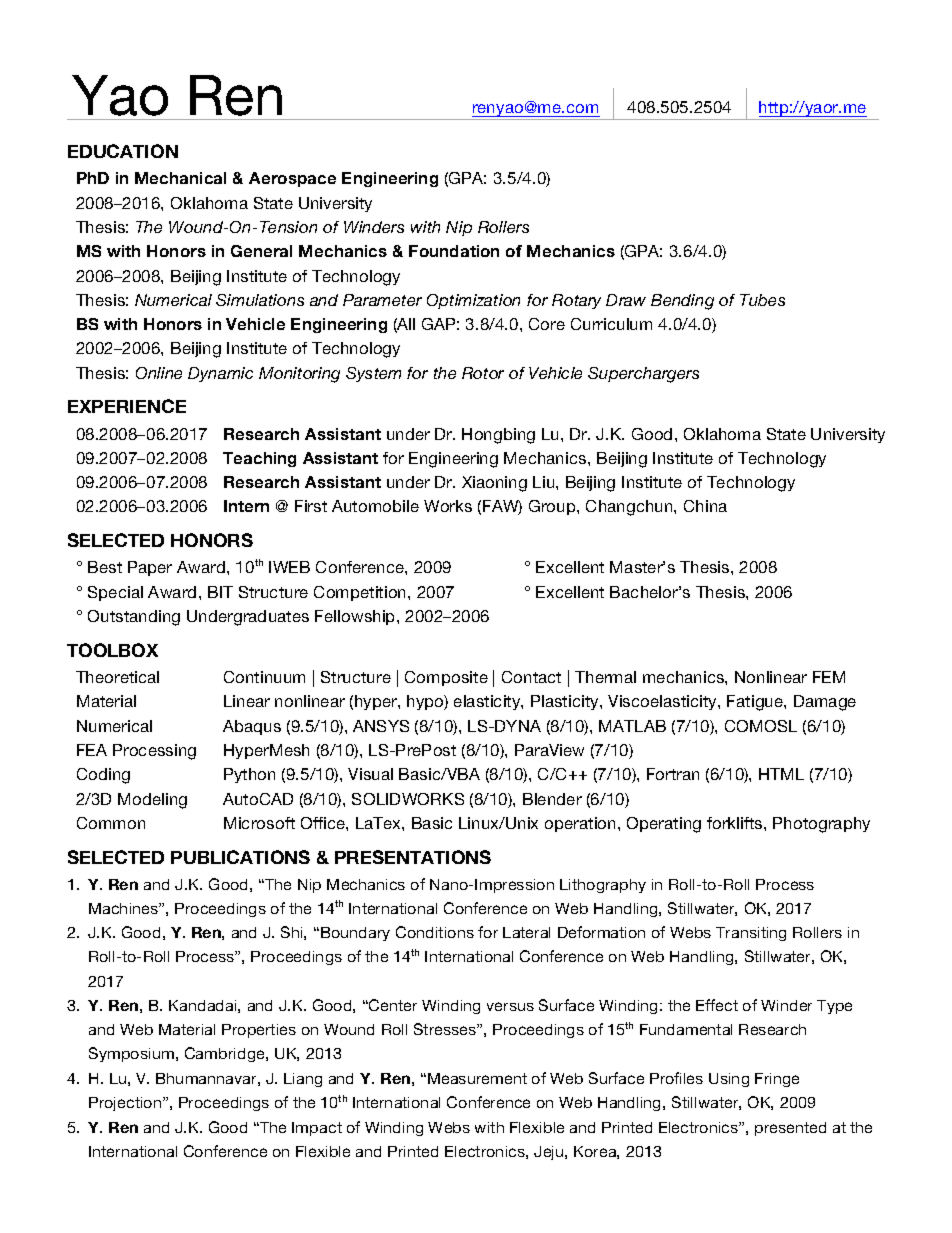 The height and width of the screenshot is (1233, 952). What do you see at coordinates (134, 618) in the screenshot?
I see `Outstanding` at bounding box center [134, 618].
